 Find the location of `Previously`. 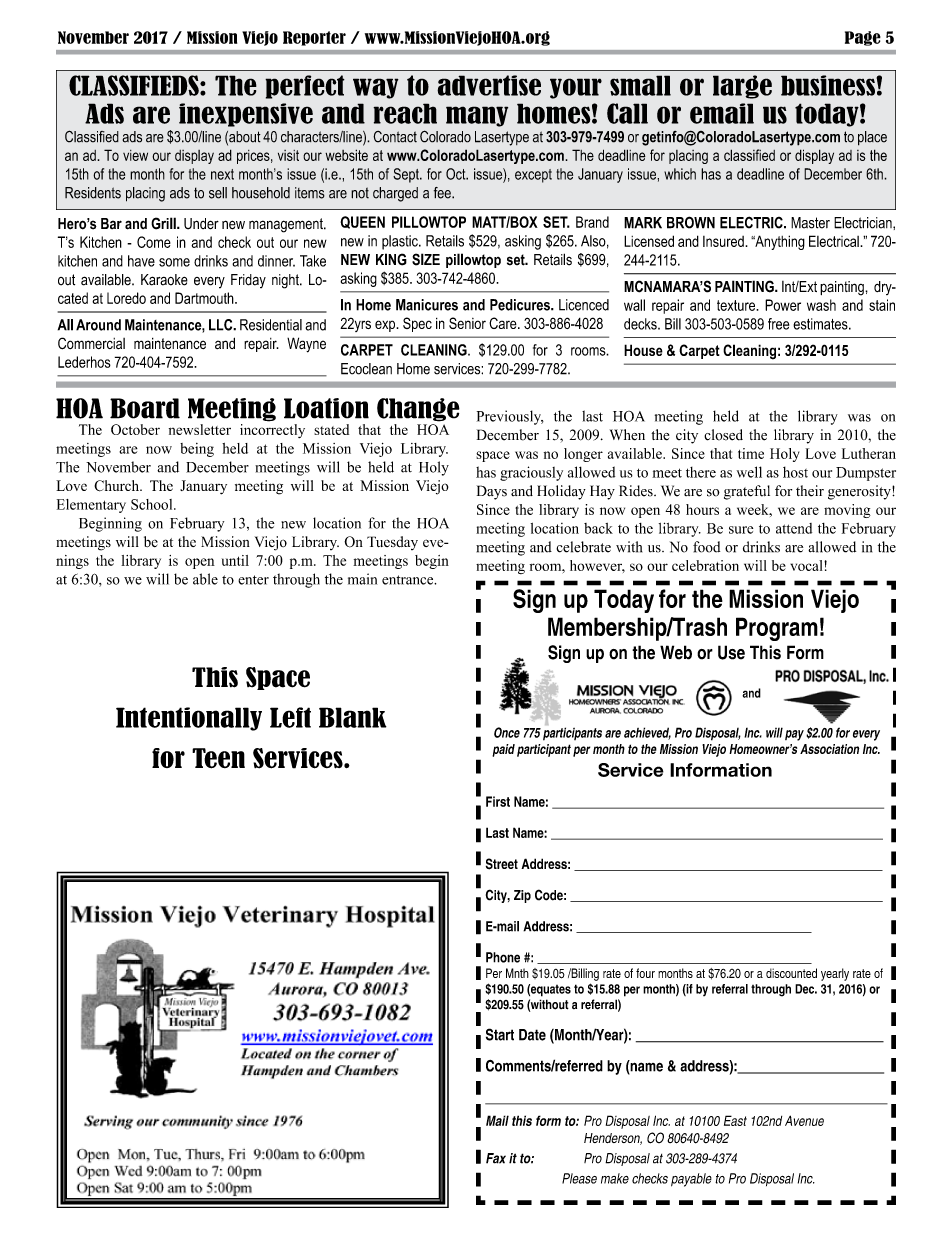

Previously is located at coordinates (510, 417).
